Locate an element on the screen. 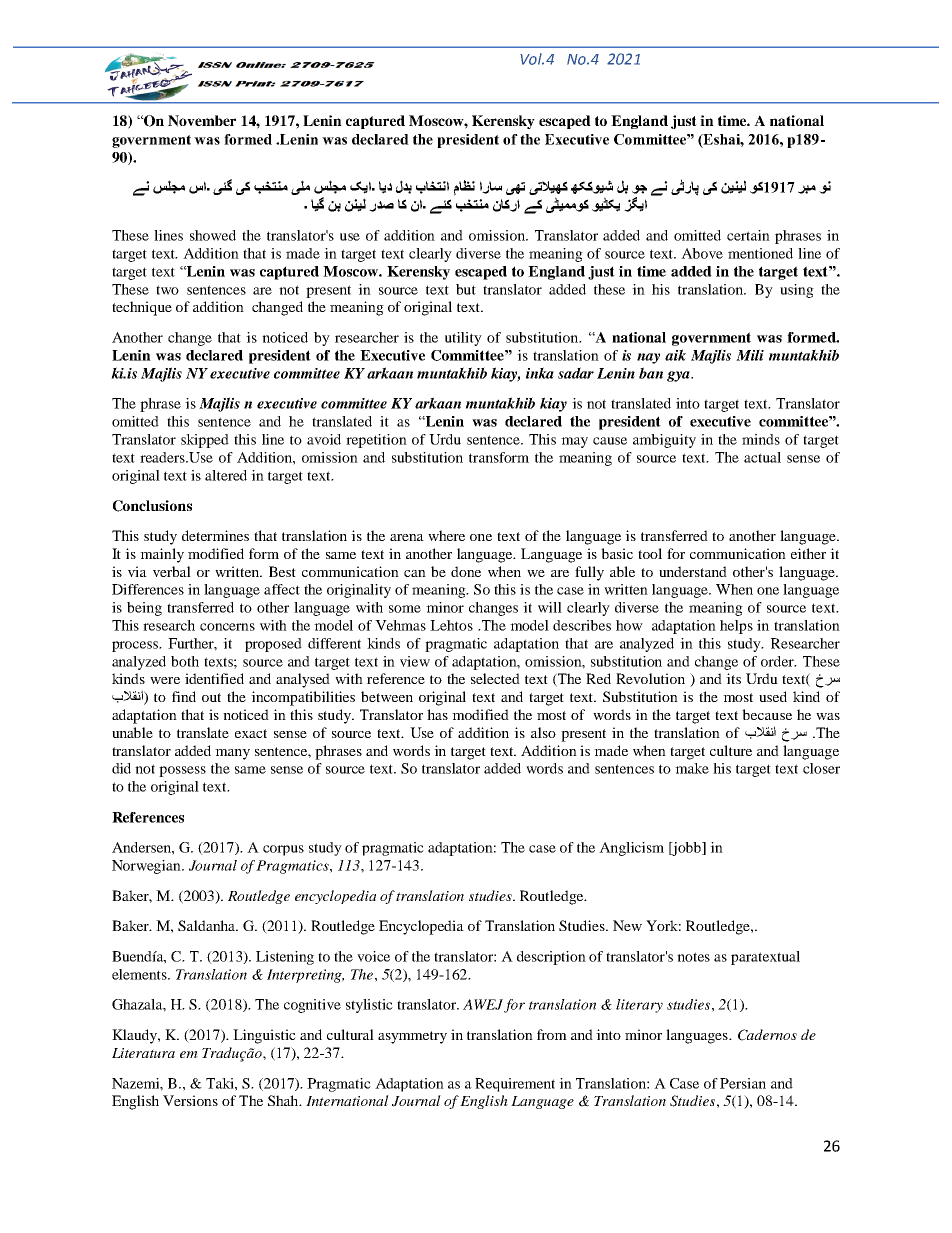  where is located at coordinates (446, 535).
